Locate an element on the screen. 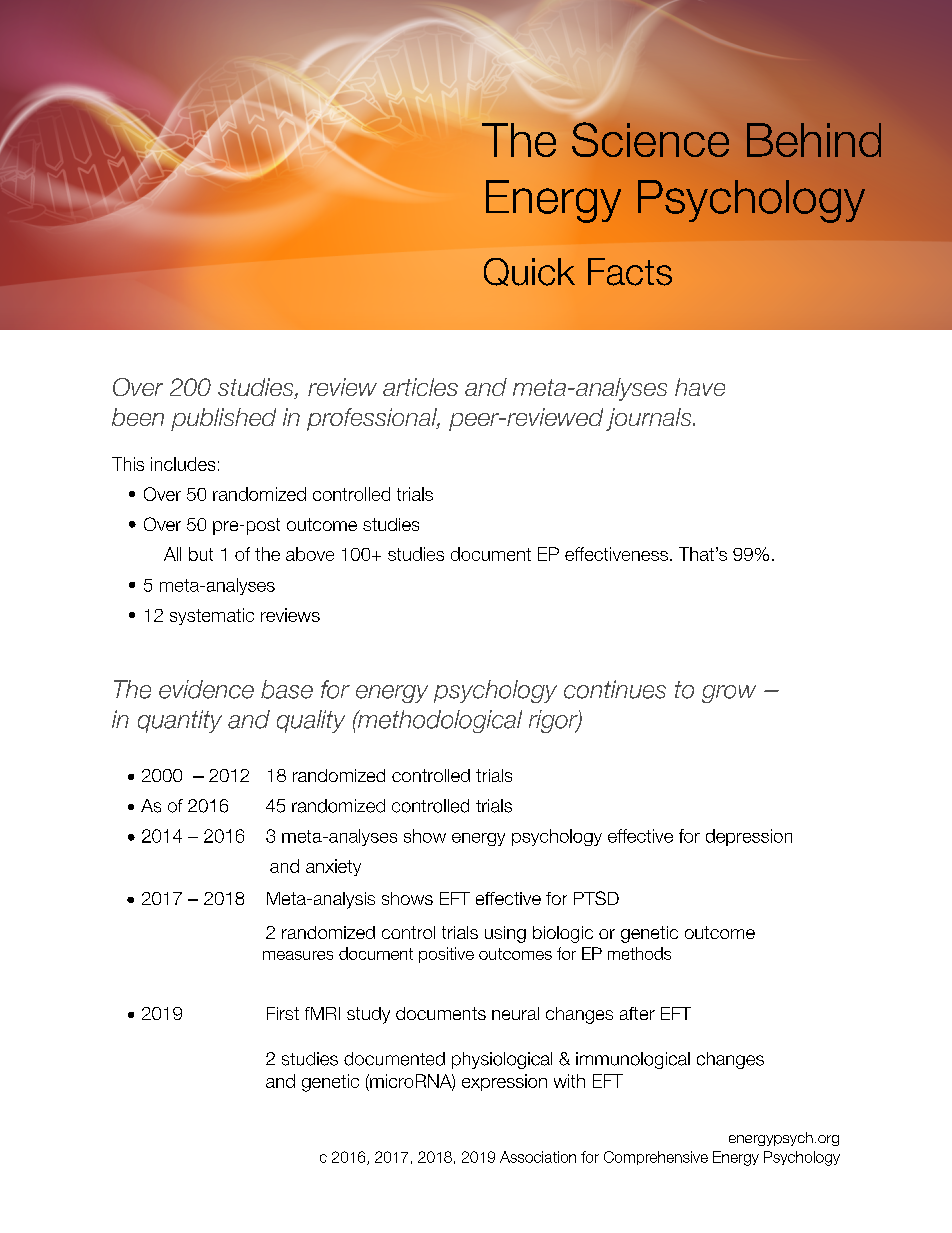 Image resolution: width=952 pixels, height=1233 pixels. been is located at coordinates (138, 417).
